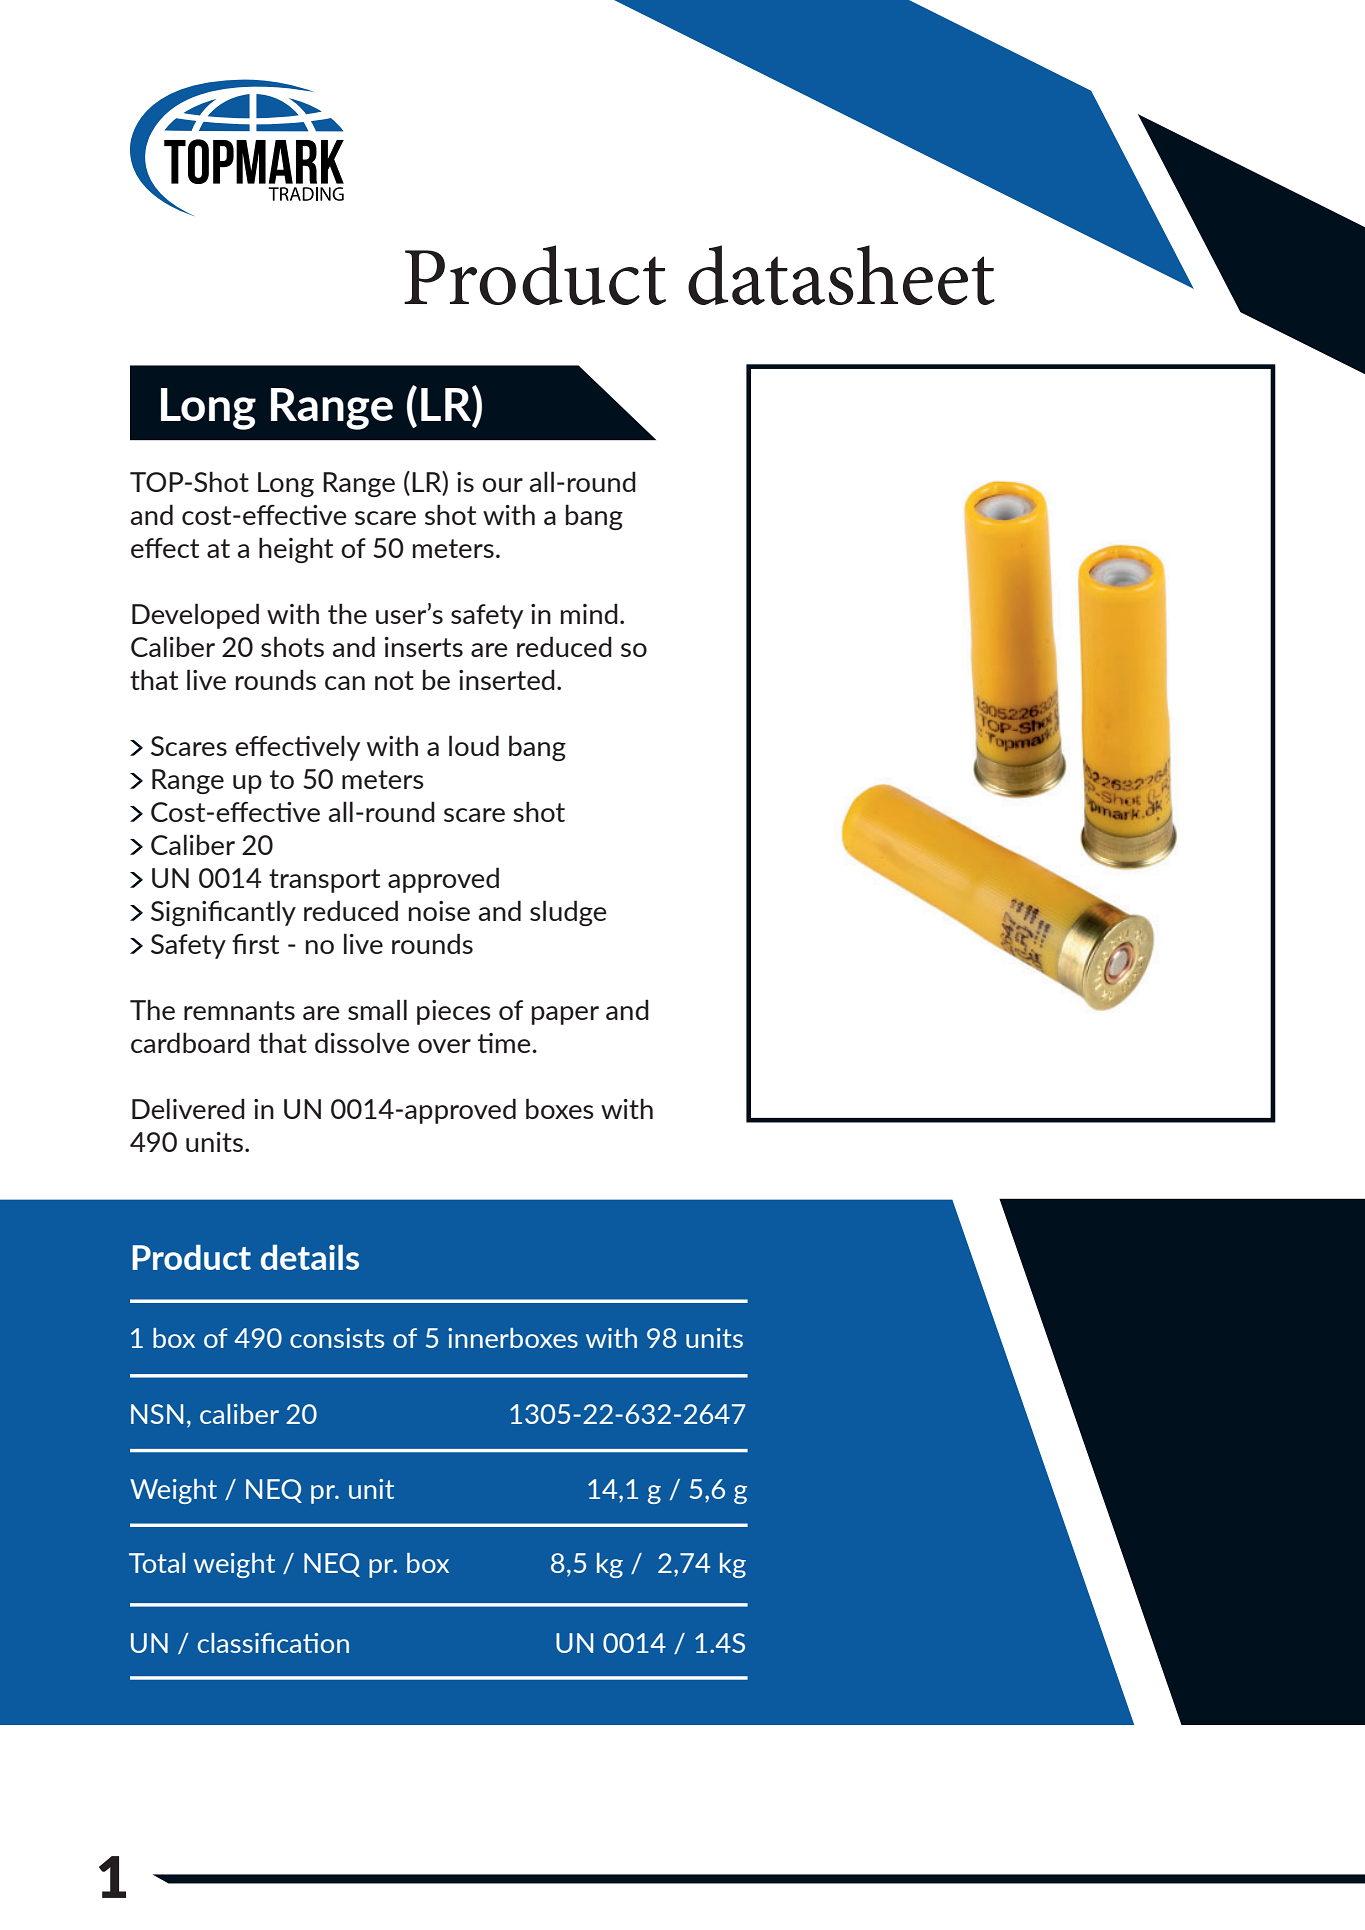 This screenshot has width=1365, height=1930. Describe the element at coordinates (296, 550) in the screenshot. I see `height` at that location.
